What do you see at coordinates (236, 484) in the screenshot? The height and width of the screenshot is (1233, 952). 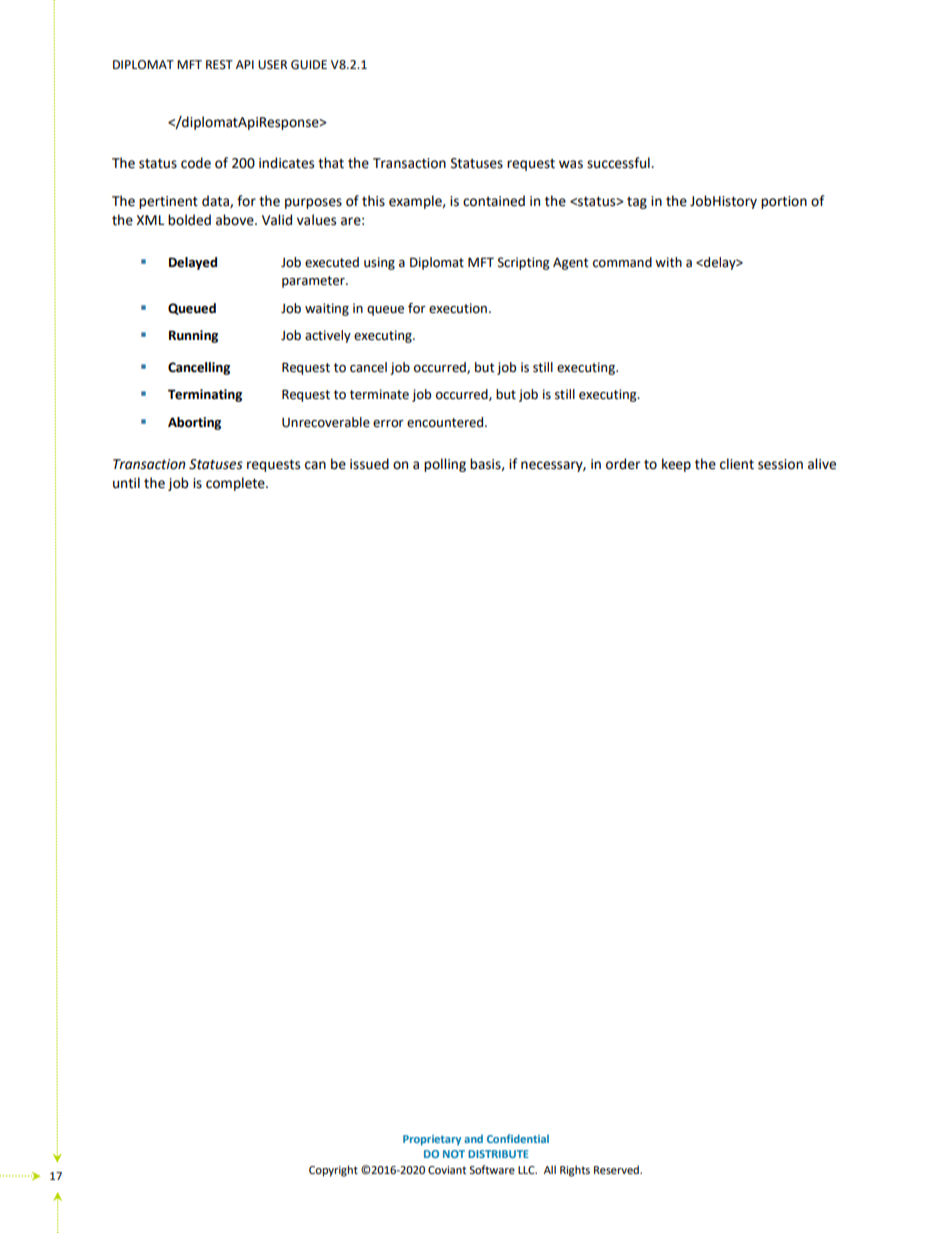 I see `complete` at bounding box center [236, 484].
